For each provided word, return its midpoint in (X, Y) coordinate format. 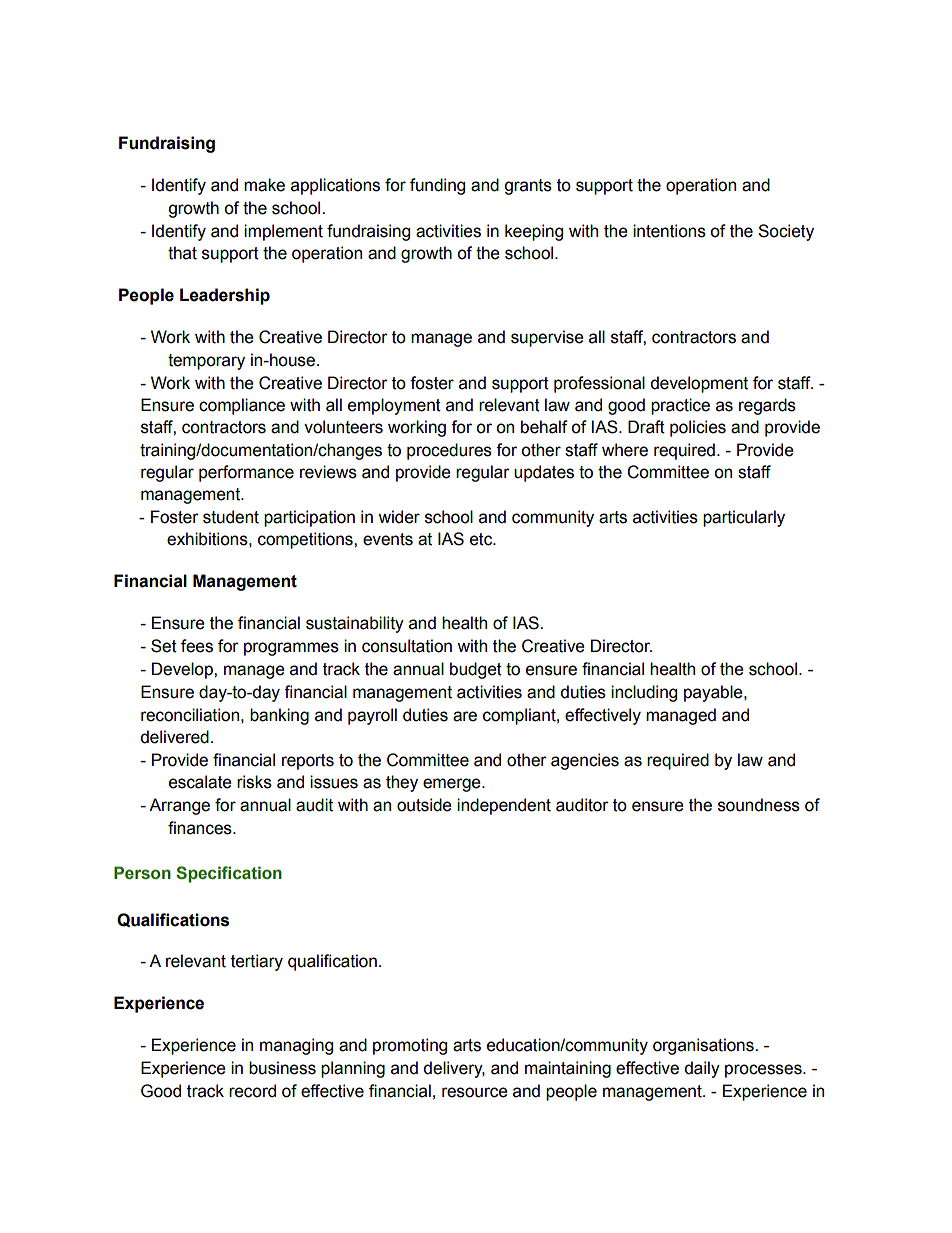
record (252, 1091)
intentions (669, 231)
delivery (454, 1069)
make (264, 185)
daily (702, 1069)
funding (437, 186)
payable (714, 693)
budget (476, 670)
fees (197, 646)
